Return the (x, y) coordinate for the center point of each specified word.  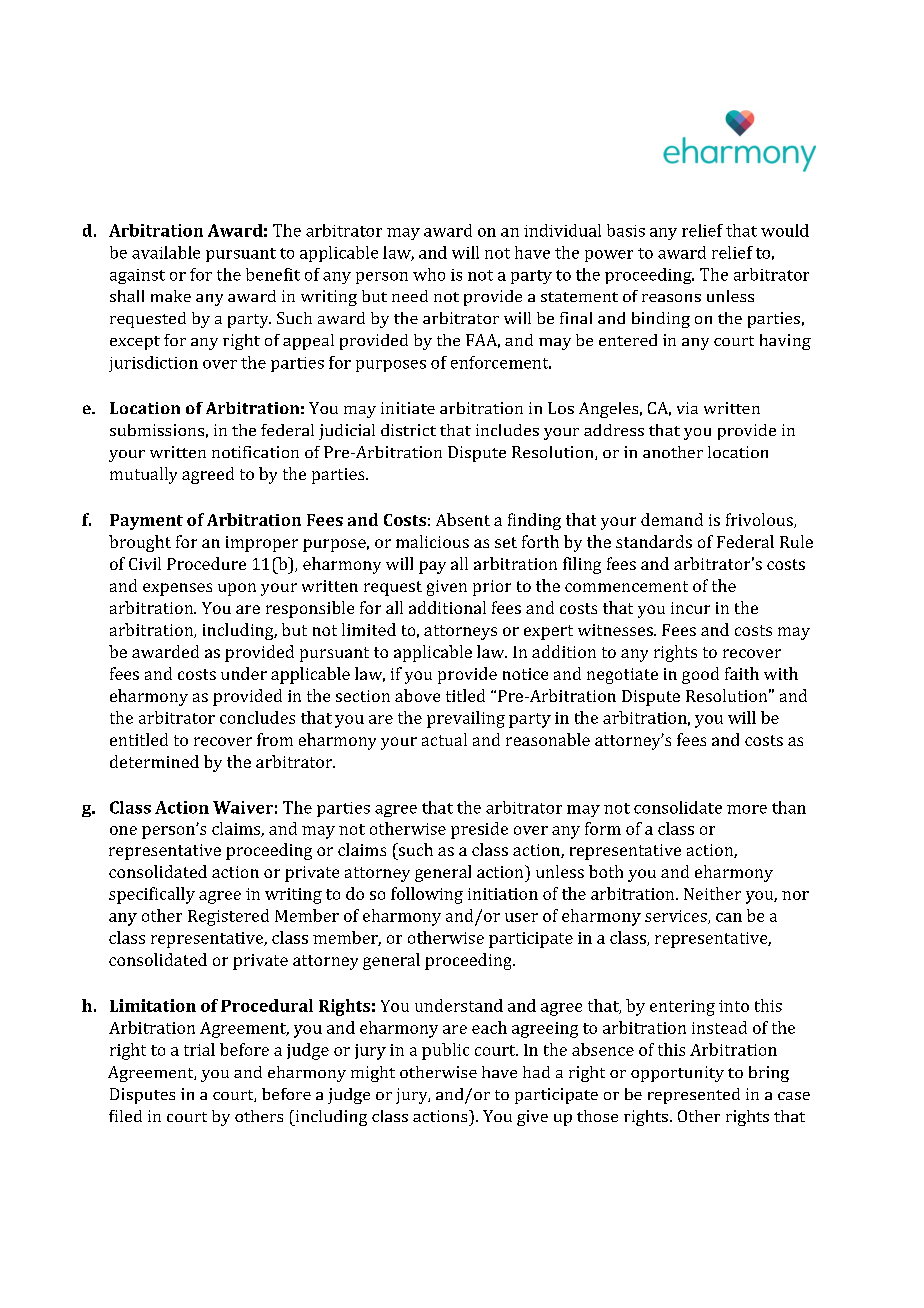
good (700, 675)
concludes (257, 717)
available (166, 252)
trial (199, 1049)
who (429, 274)
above (417, 695)
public (445, 1051)
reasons (671, 298)
